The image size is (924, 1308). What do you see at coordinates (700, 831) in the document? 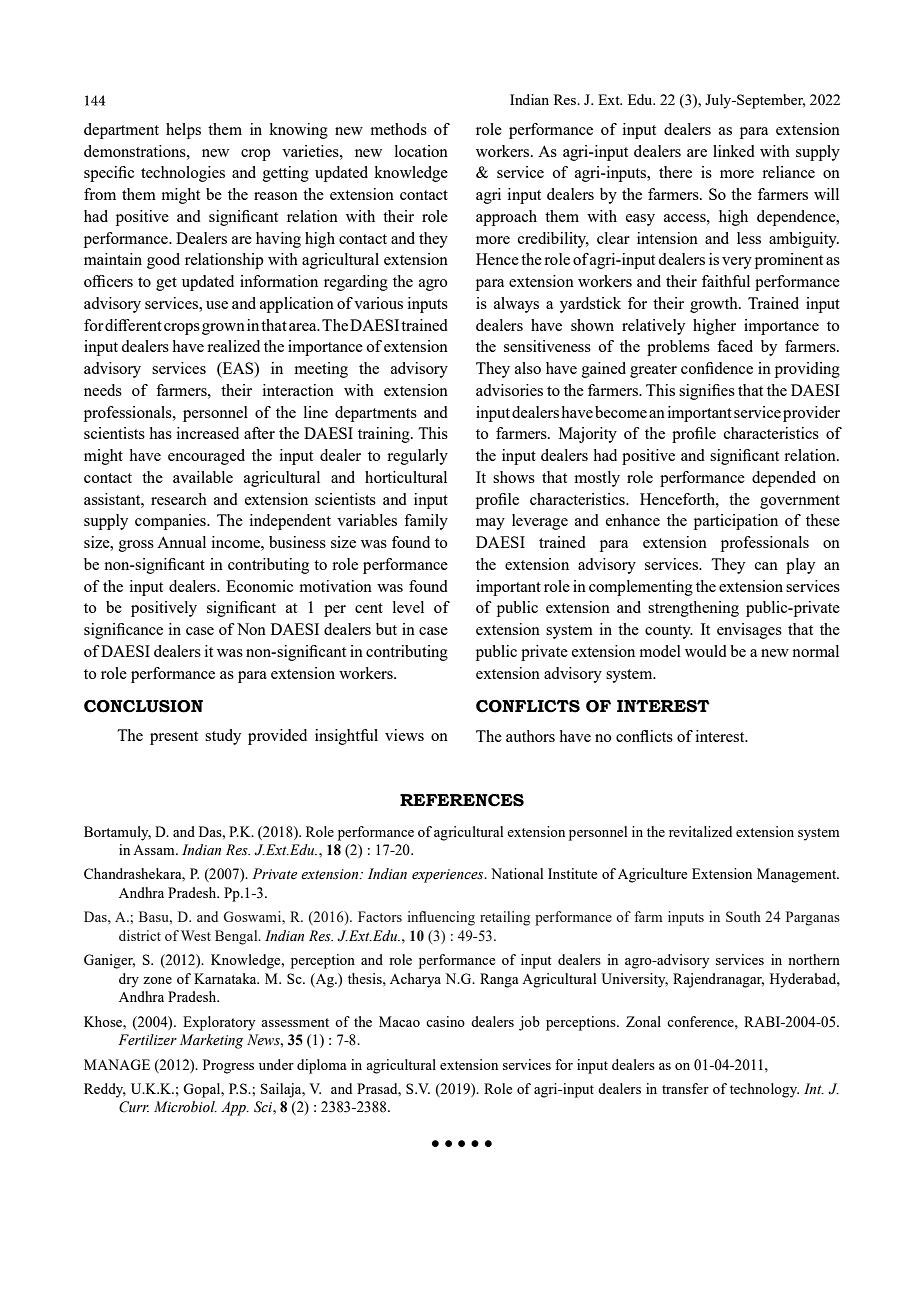
I see `revitalized` at bounding box center [700, 831].
